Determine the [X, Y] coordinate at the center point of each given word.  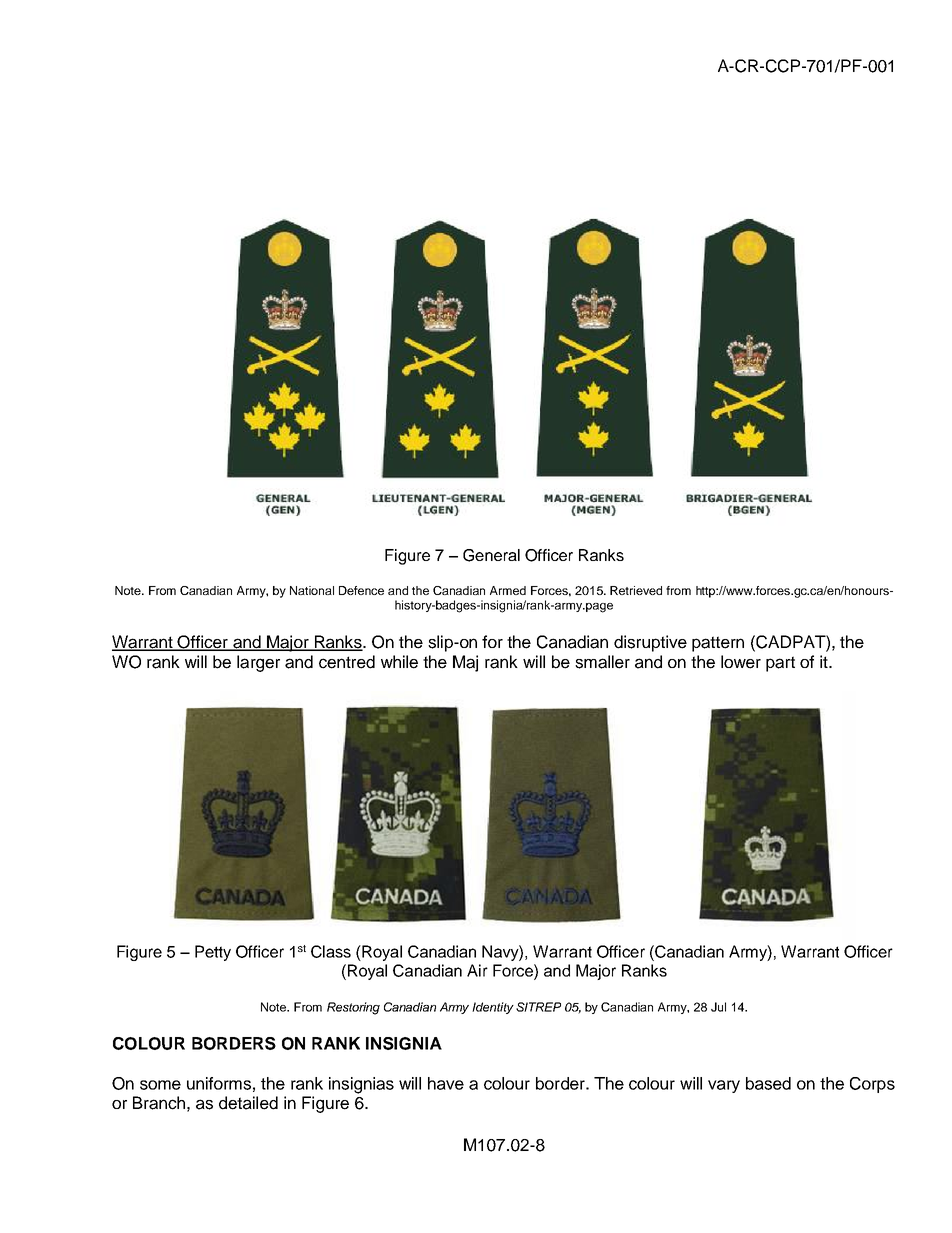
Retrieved [636, 590]
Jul [718, 1007]
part [780, 664]
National [312, 590]
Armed [508, 590]
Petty [213, 953]
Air [477, 970]
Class [331, 951]
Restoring [353, 1008]
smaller [602, 662]
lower [741, 662]
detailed [248, 1103]
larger [258, 663]
